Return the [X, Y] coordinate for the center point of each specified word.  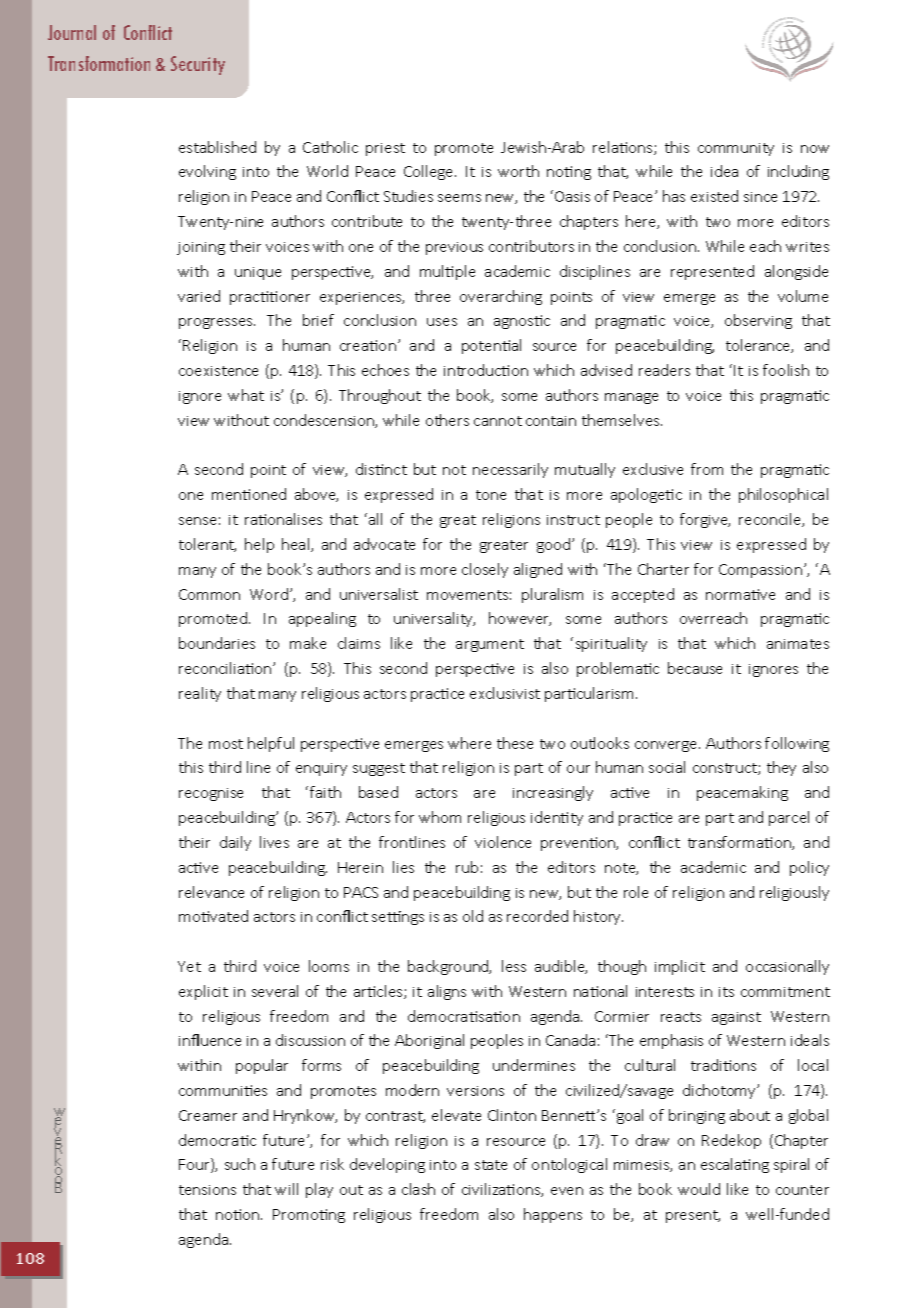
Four [195, 1165]
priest [385, 149]
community [736, 149]
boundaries [217, 643]
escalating [735, 1165]
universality [434, 619]
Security [198, 65]
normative [740, 594]
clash [418, 1189]
